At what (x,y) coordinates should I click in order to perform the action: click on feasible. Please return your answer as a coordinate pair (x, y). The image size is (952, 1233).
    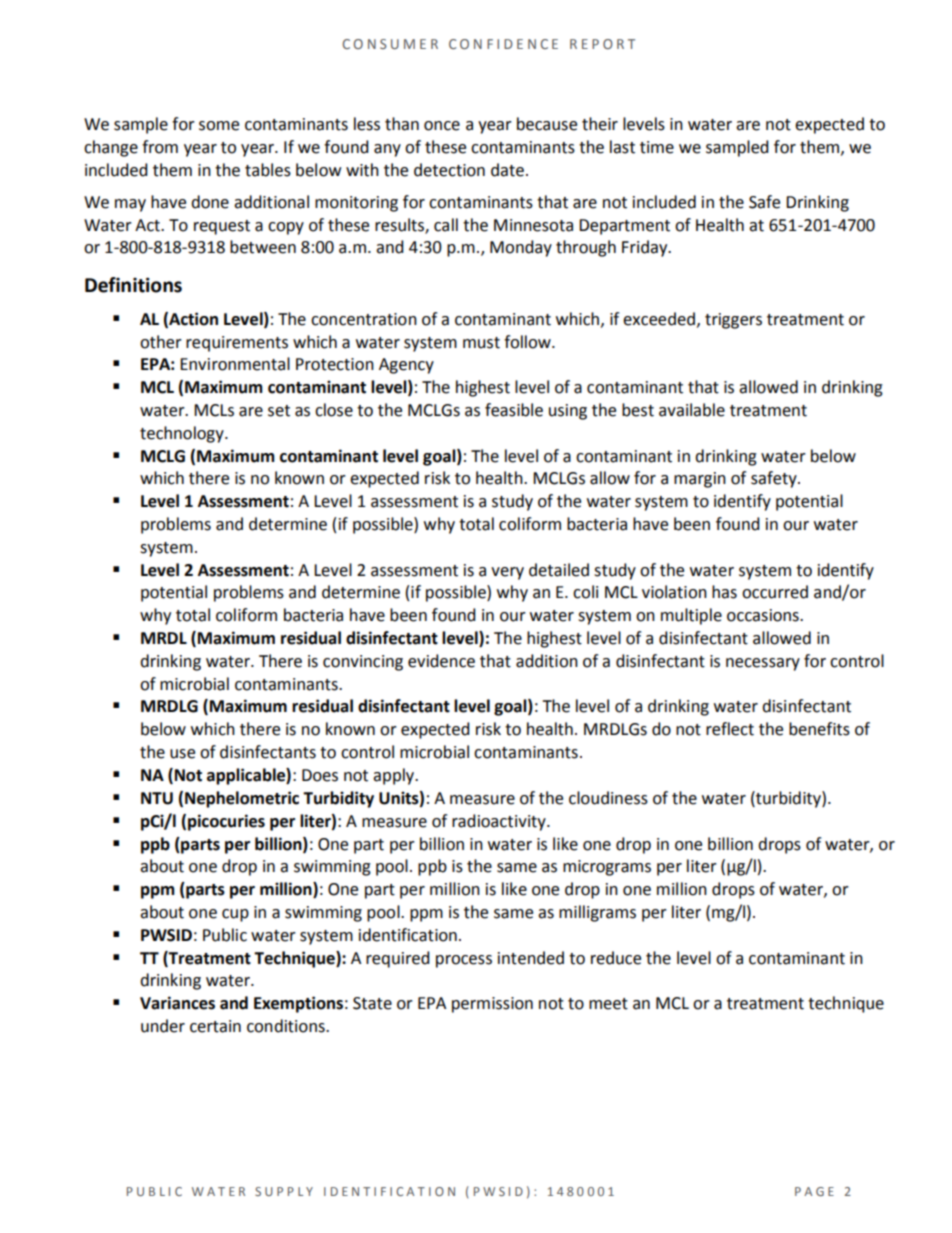
    Looking at the image, I should click on (514, 410).
